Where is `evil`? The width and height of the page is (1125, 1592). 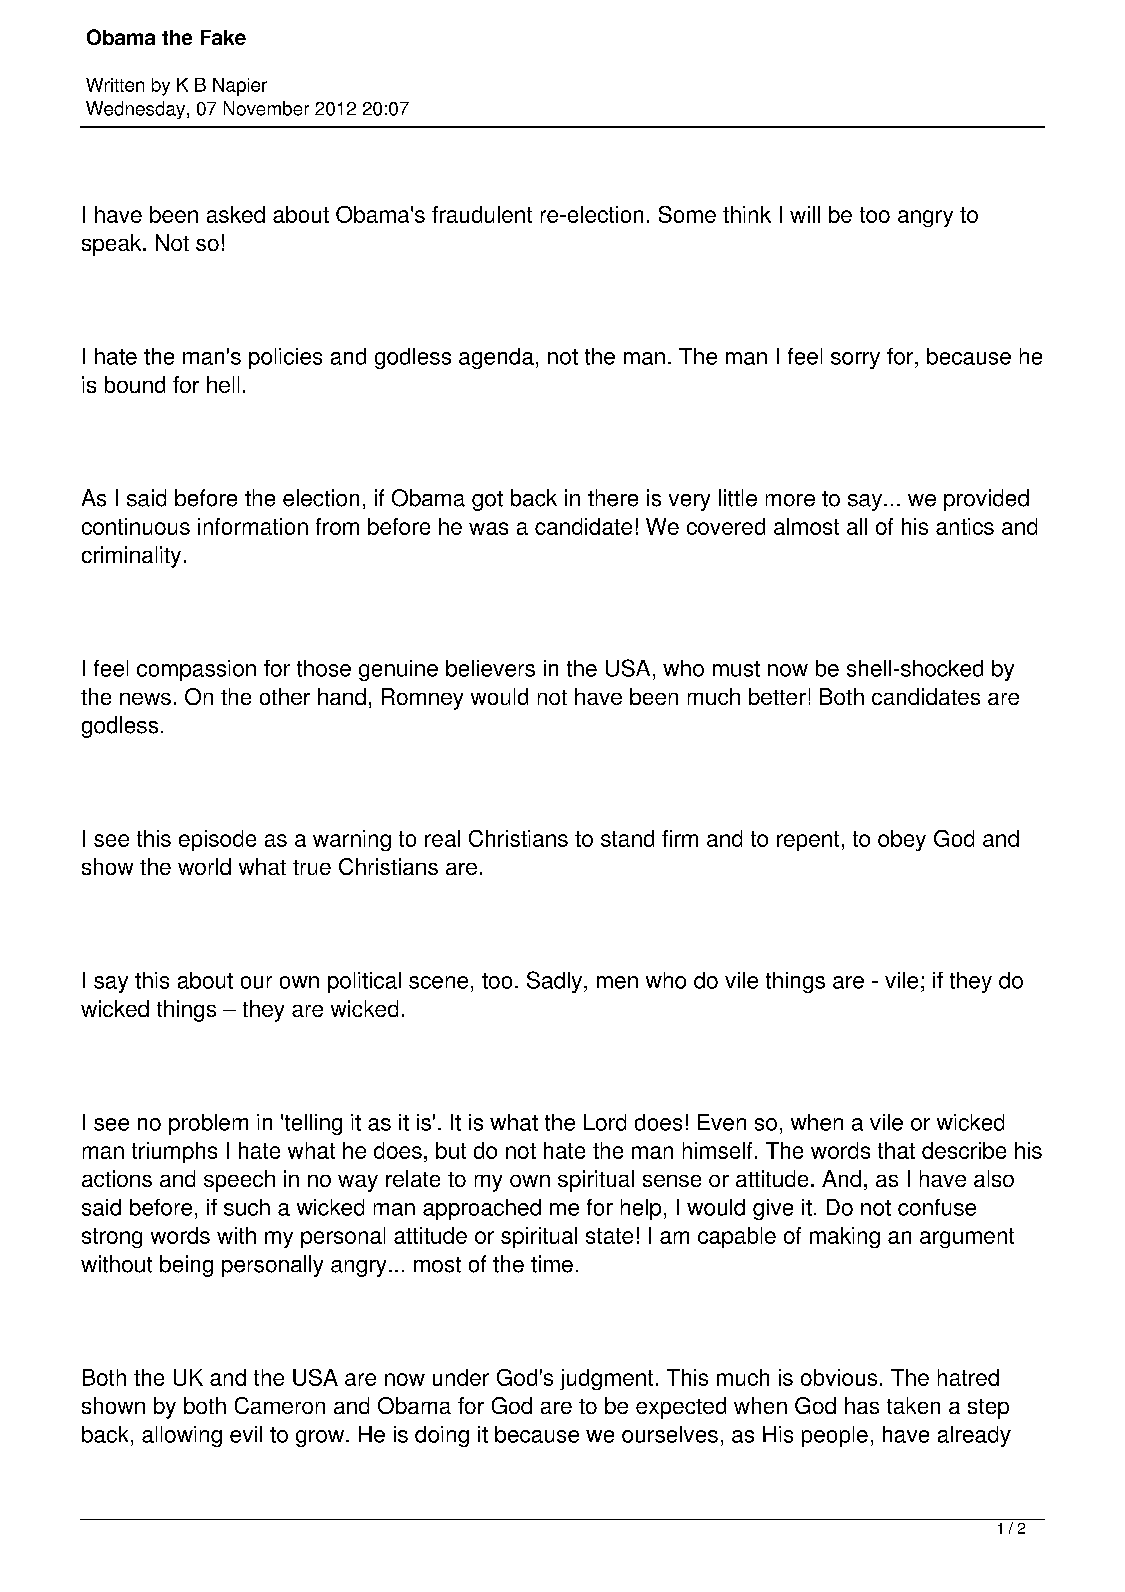
evil is located at coordinates (246, 1434).
